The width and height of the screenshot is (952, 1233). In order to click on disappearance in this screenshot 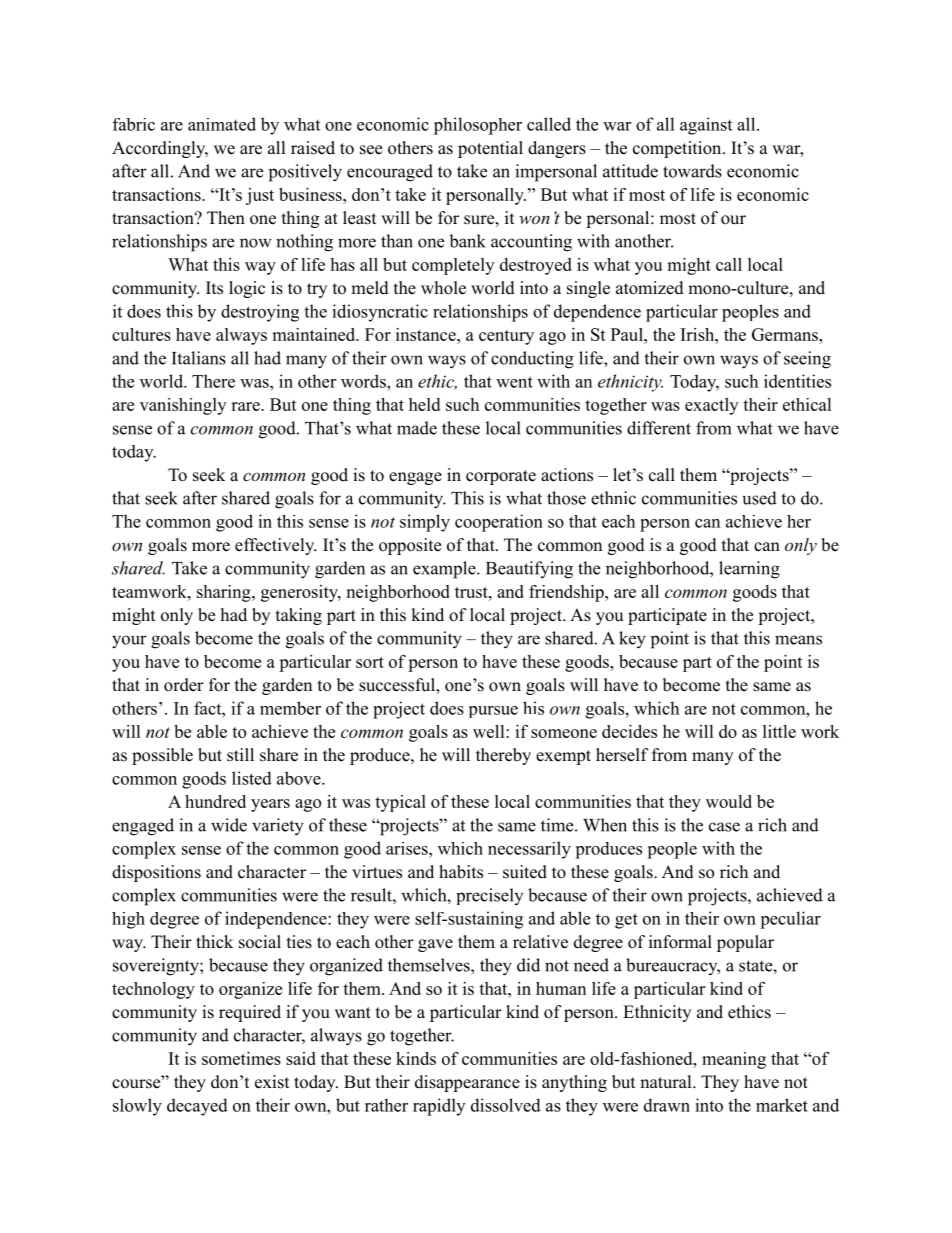, I will do `click(467, 1083)`.
